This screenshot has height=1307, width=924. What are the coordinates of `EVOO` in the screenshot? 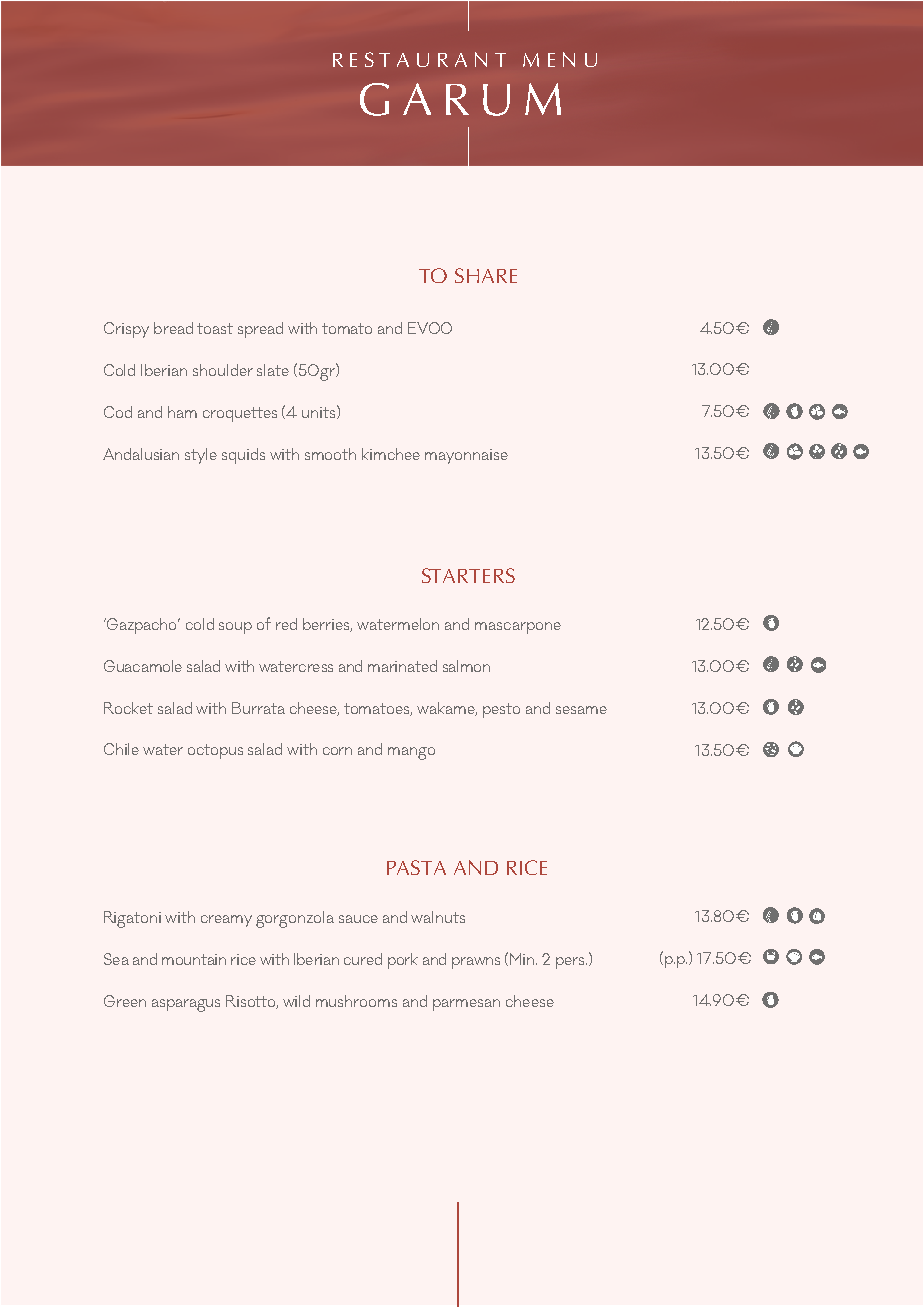 It's located at (430, 328).
